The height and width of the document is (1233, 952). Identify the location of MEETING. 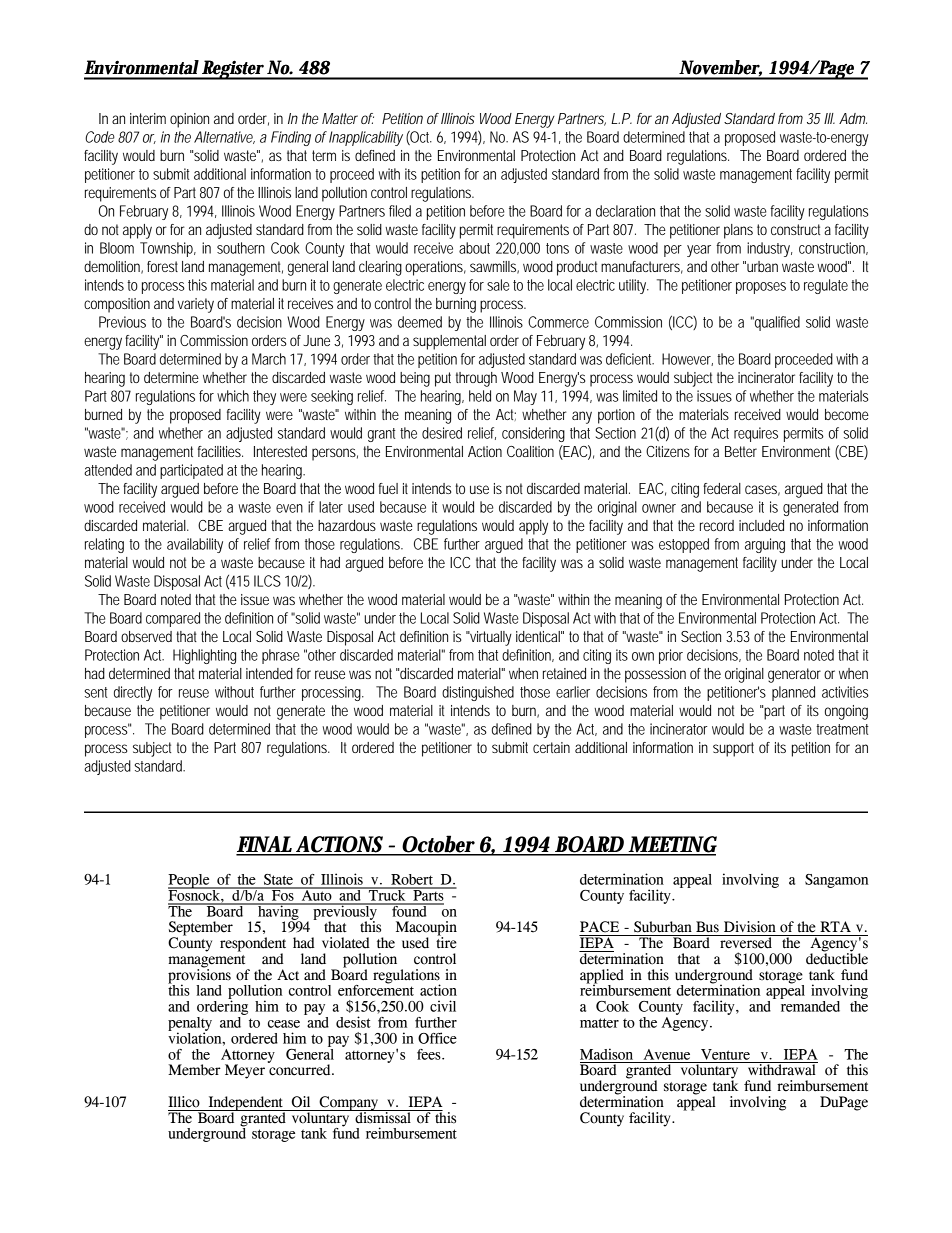
(672, 845).
